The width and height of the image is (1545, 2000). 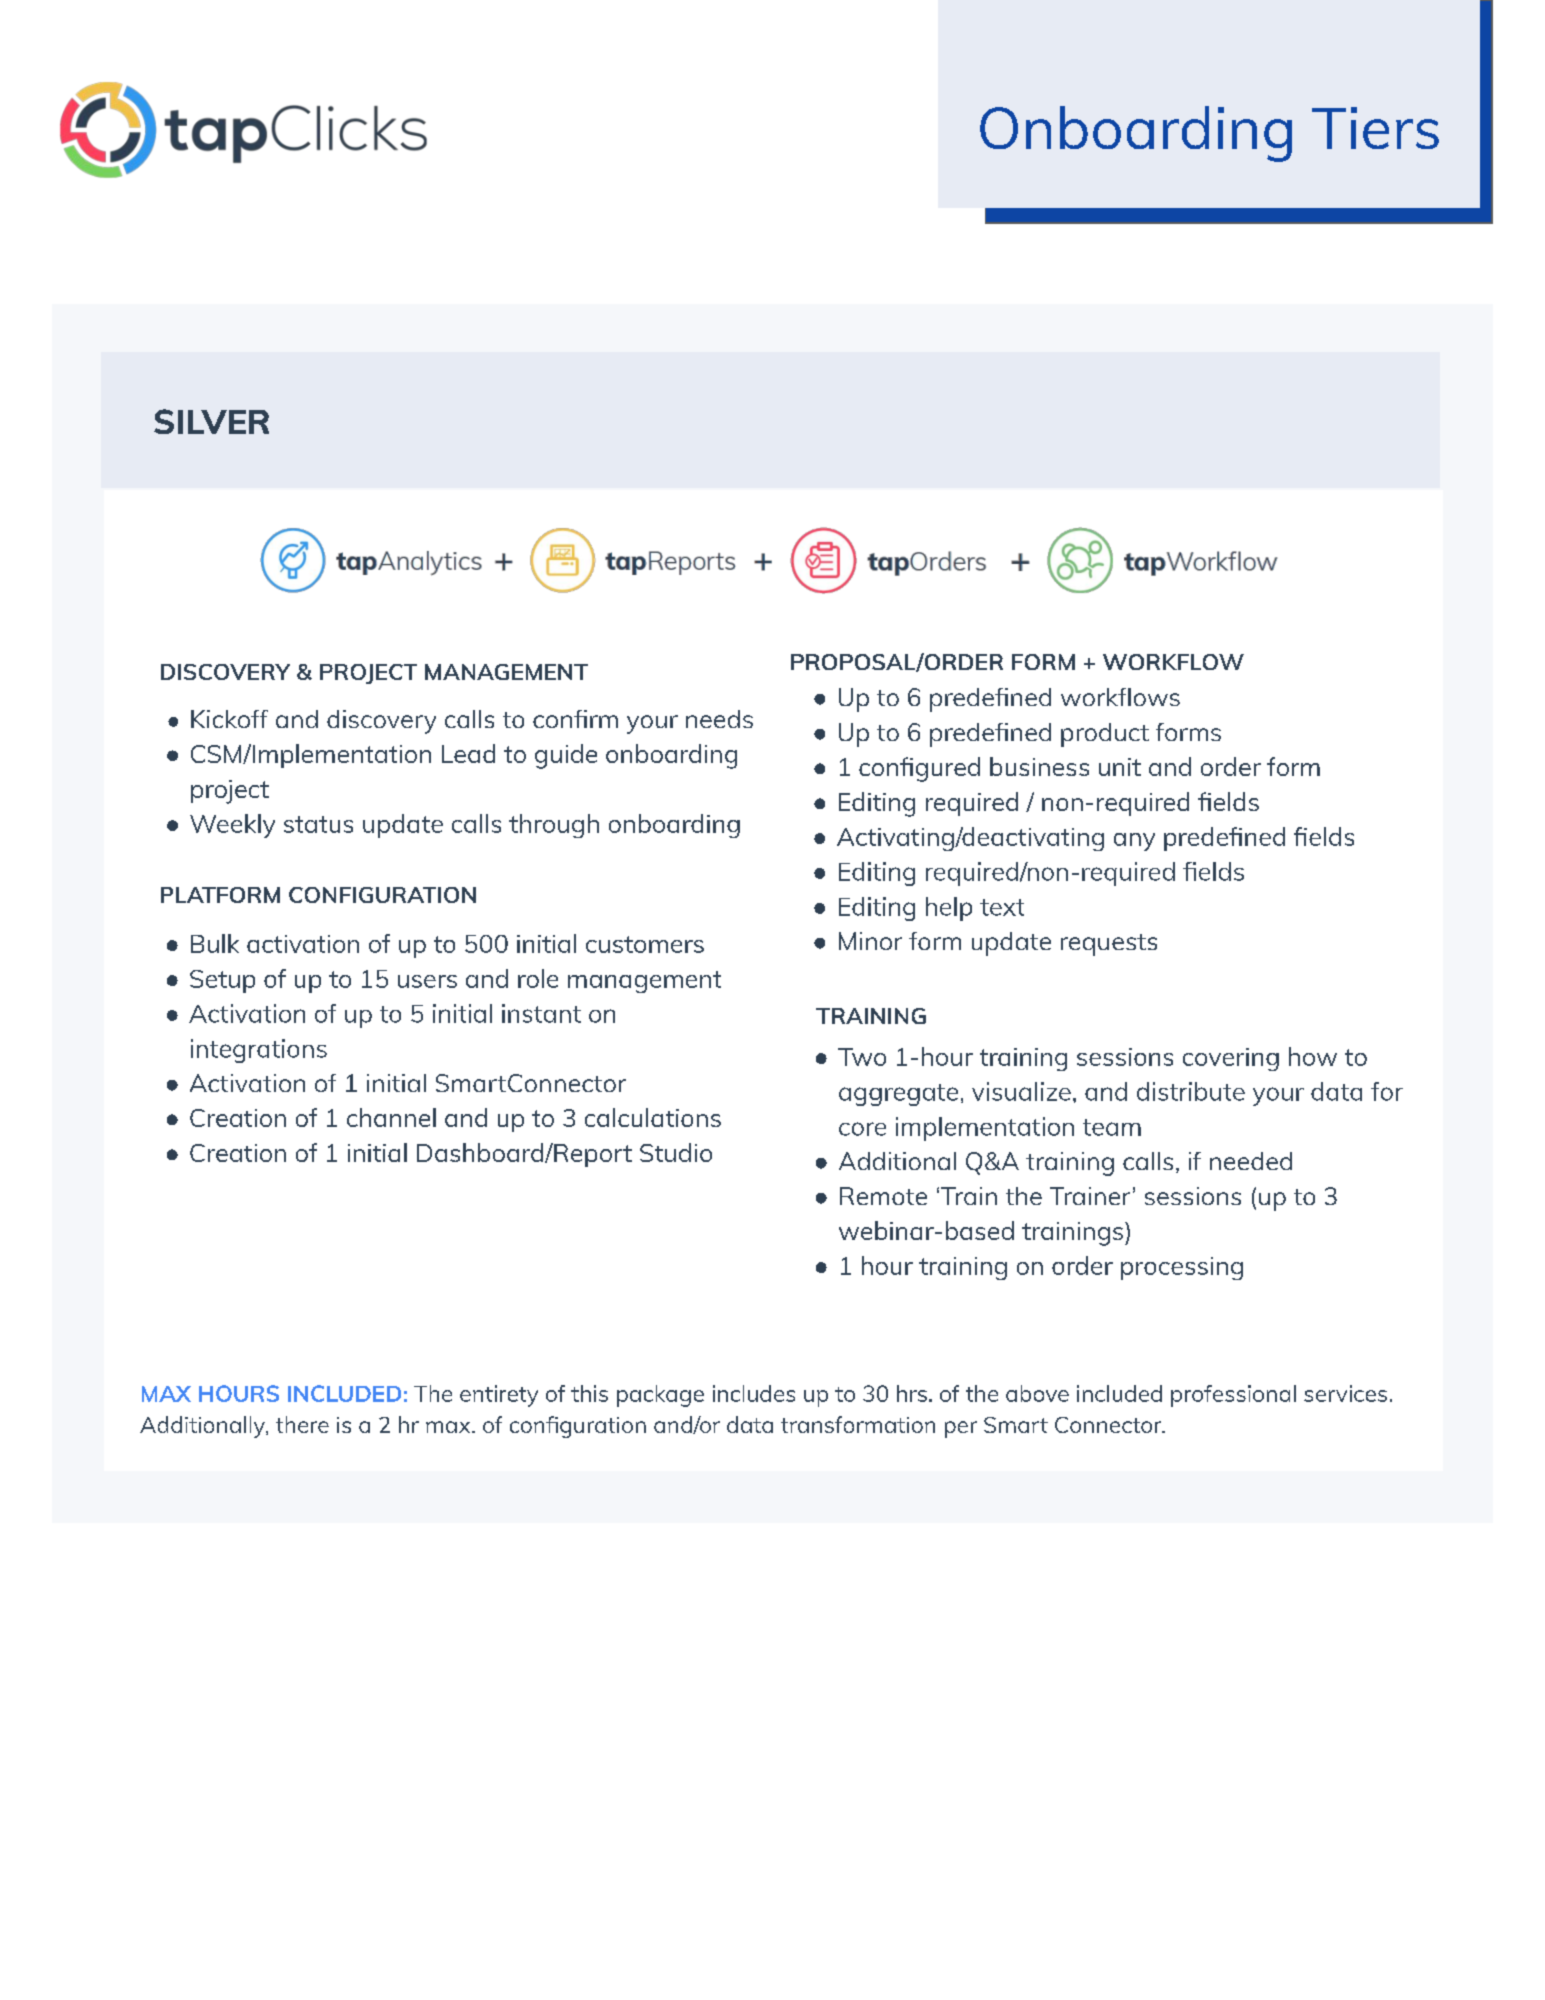 What do you see at coordinates (229, 719) in the image?
I see `Kickoff` at bounding box center [229, 719].
